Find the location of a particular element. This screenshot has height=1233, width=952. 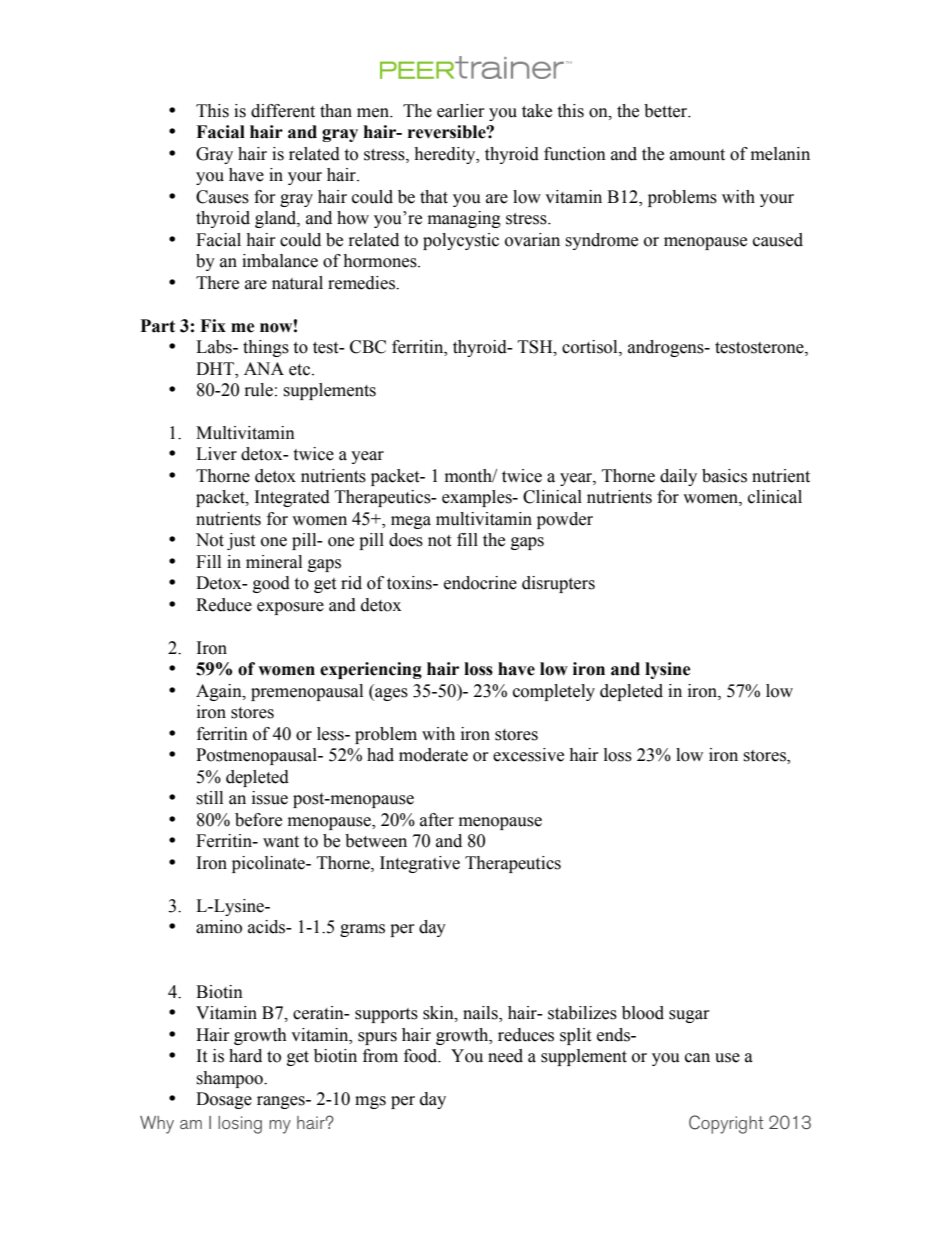

Dosage is located at coordinates (224, 1100).
